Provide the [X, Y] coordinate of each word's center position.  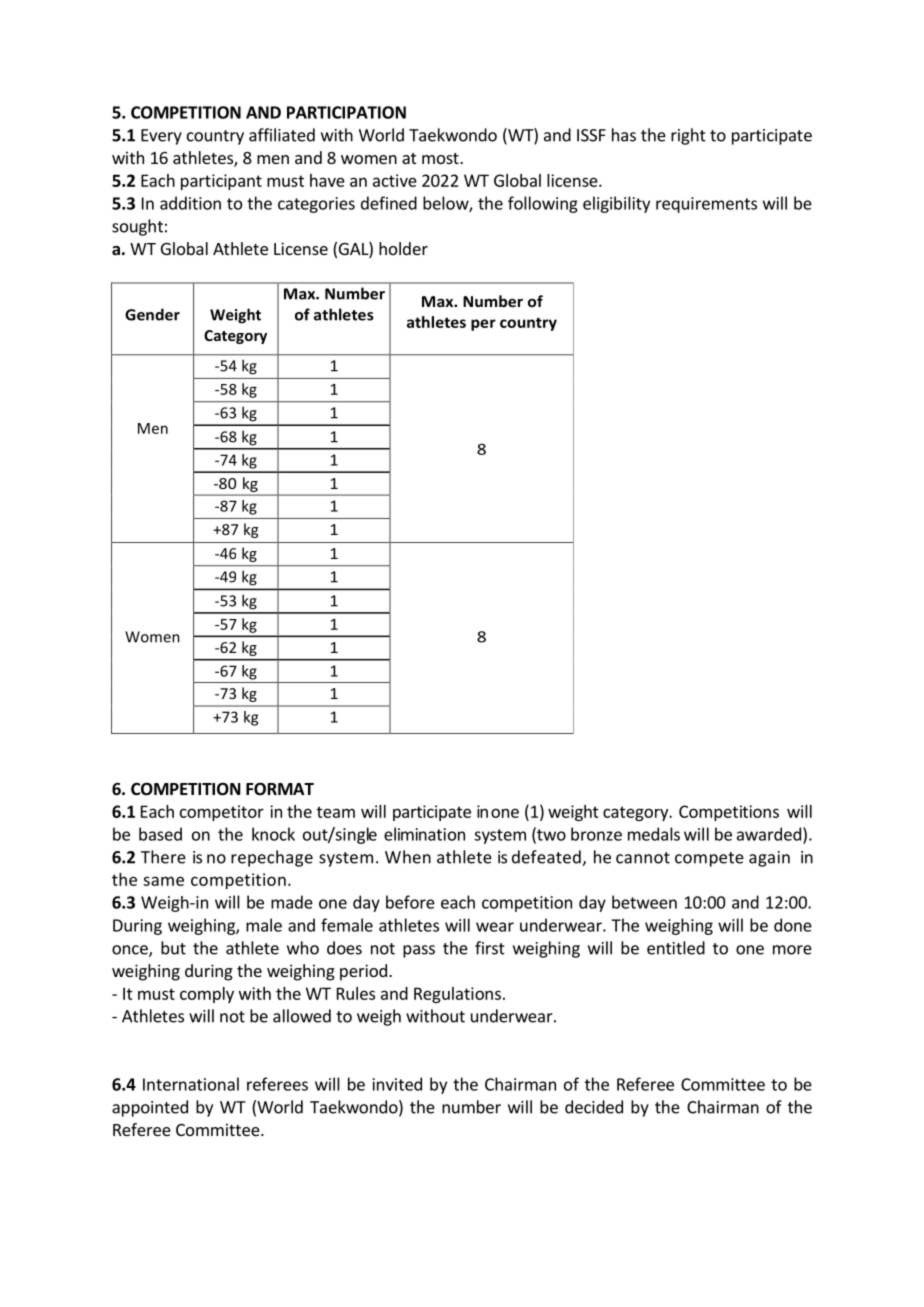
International [191, 1084]
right [688, 136]
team [336, 812]
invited [397, 1084]
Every [161, 137]
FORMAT [280, 788]
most [441, 158]
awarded [769, 834]
